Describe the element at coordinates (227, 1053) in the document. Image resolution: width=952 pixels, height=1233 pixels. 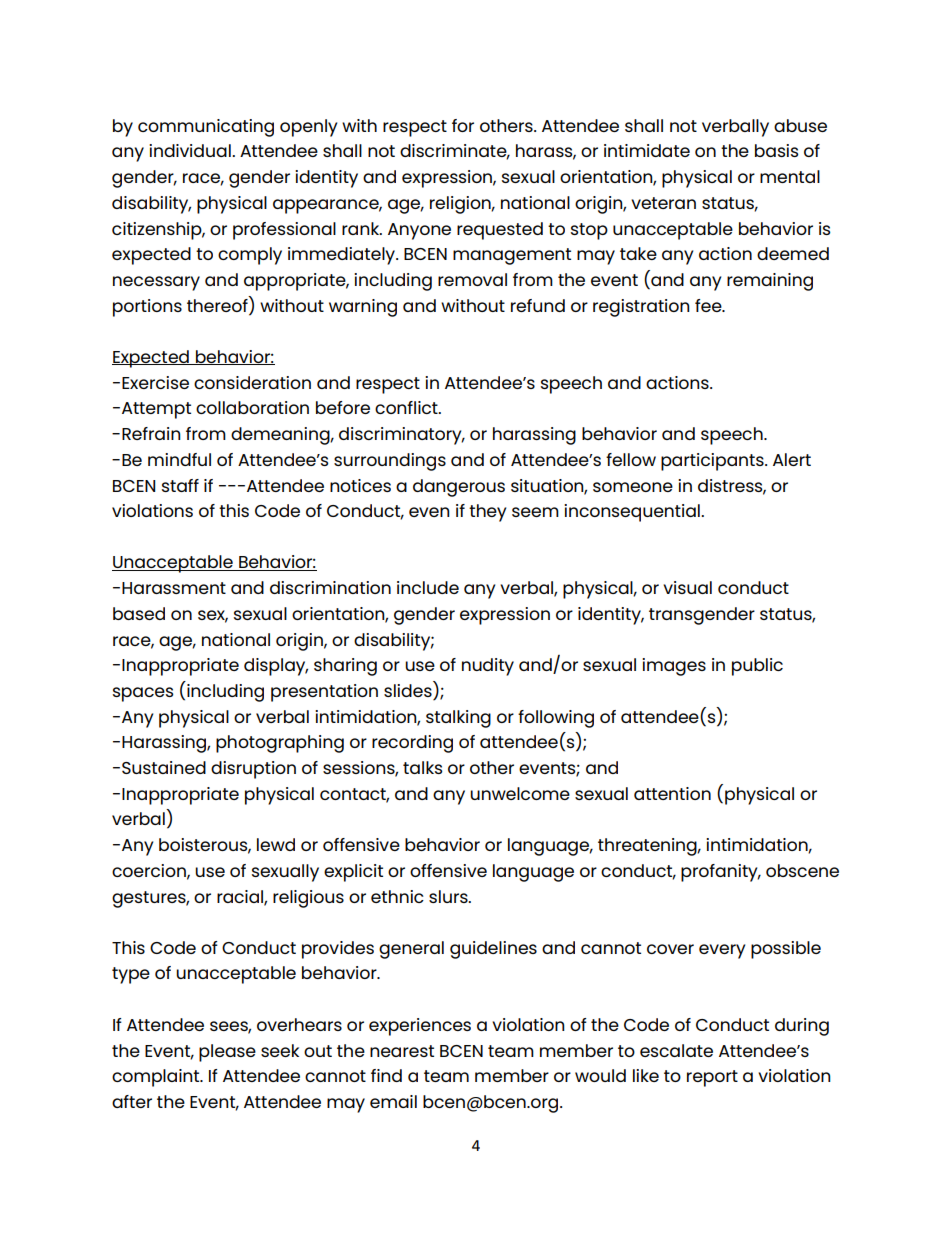
I see `please` at that location.
